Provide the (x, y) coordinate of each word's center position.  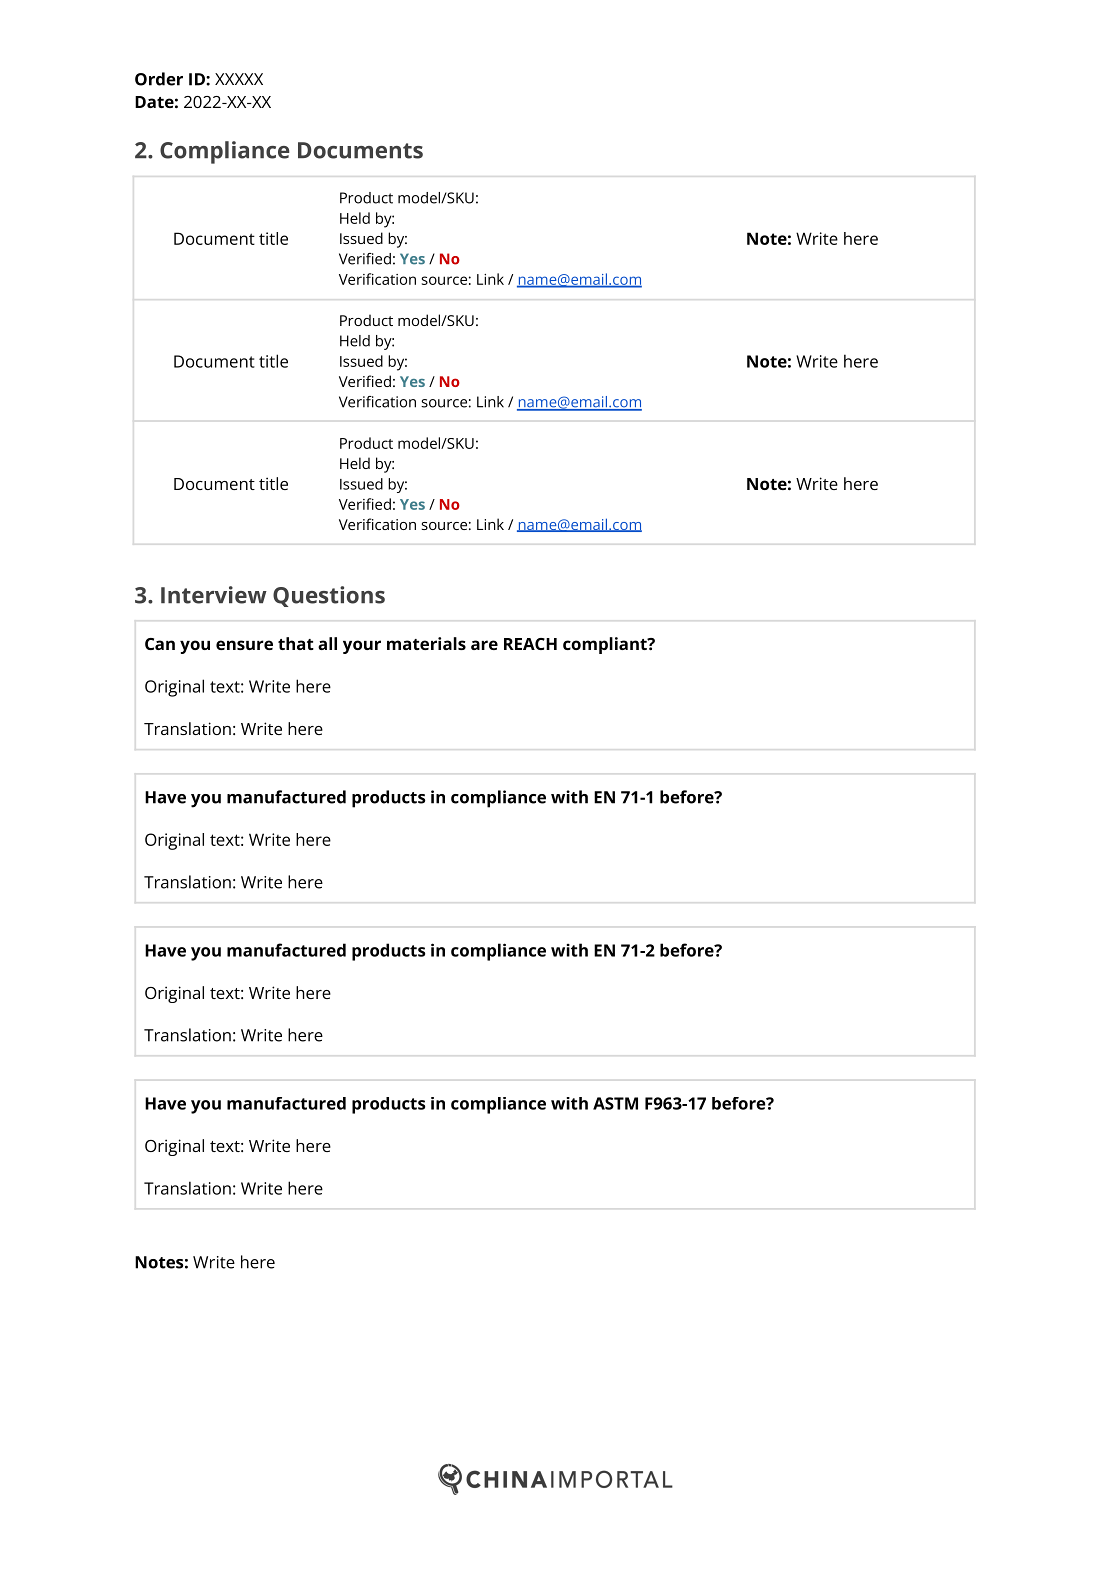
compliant (606, 645)
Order (159, 79)
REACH (530, 644)
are (484, 645)
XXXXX (239, 79)
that (296, 643)
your (362, 647)
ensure (244, 645)
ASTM (615, 1103)
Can (160, 644)
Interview (214, 595)
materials (426, 643)
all (327, 643)
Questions (329, 596)
